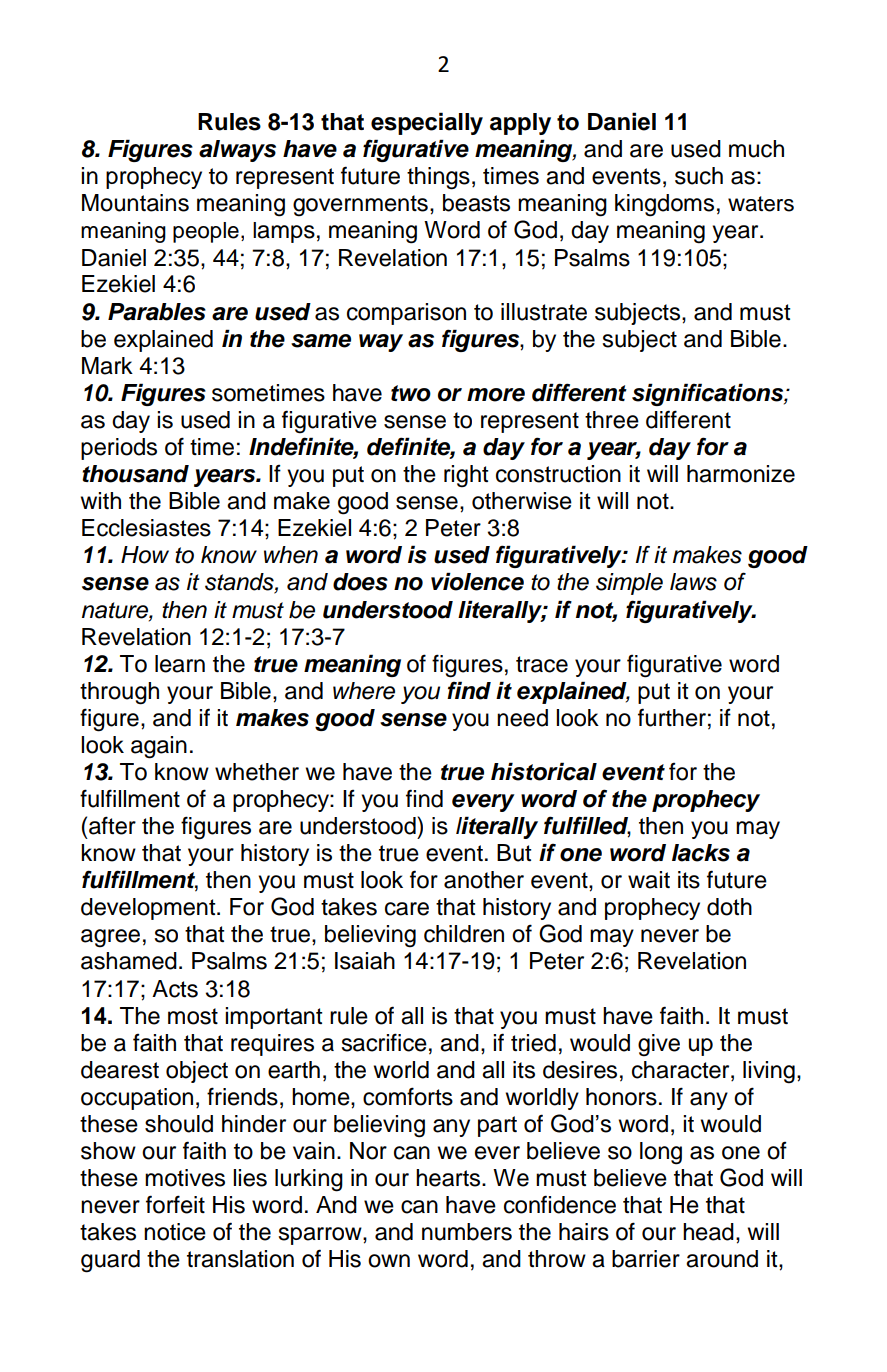 The width and height of the screenshot is (887, 1372). What do you see at coordinates (438, 178) in the screenshot?
I see `things` at bounding box center [438, 178].
